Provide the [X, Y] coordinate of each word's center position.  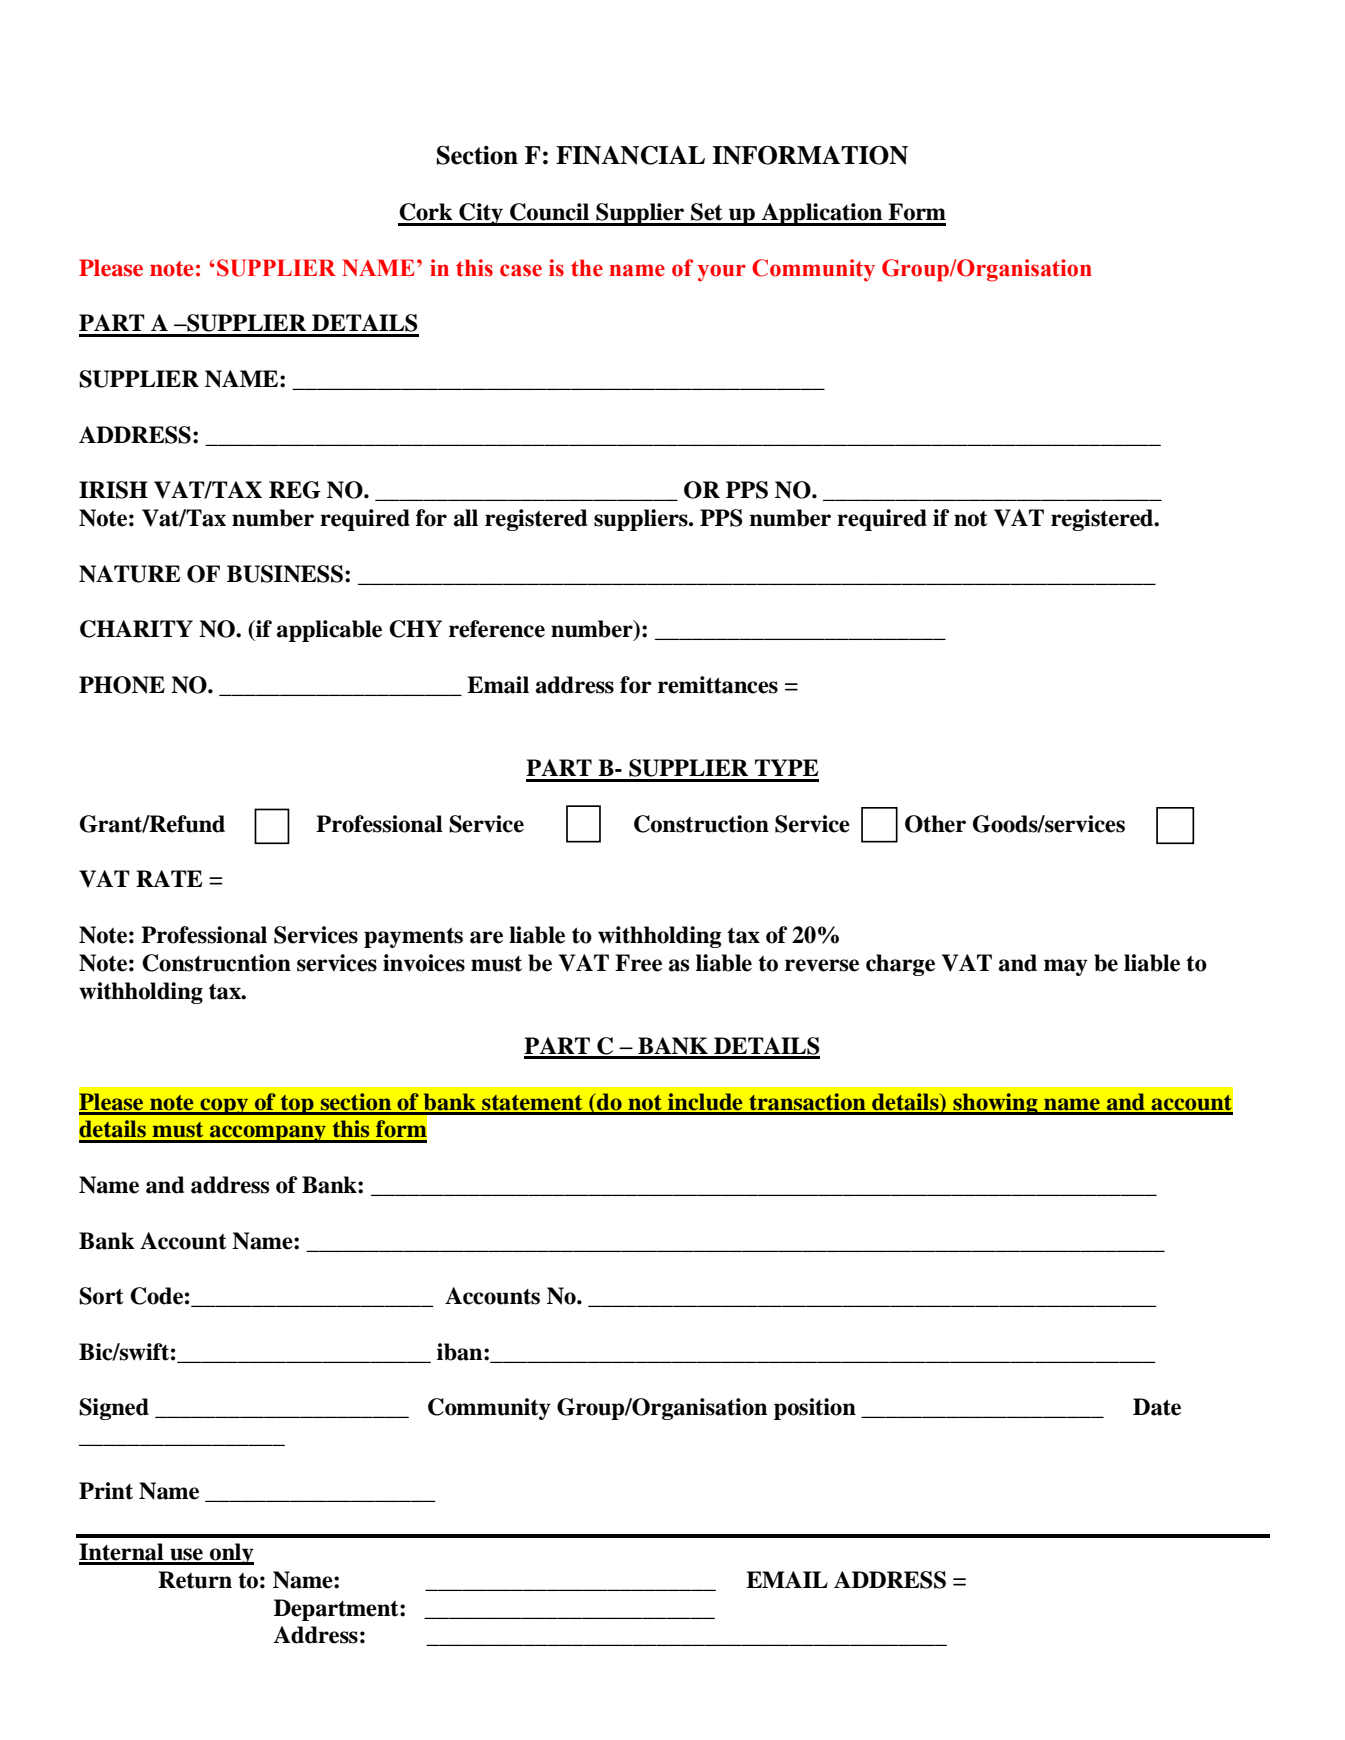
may [1066, 967]
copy [224, 1106]
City [481, 214]
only [231, 1554]
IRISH [113, 490]
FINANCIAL [630, 155]
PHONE [122, 685]
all [466, 518]
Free [638, 963]
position [815, 1409]
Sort [101, 1296]
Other [935, 824]
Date [1157, 1407]
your [721, 273]
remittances [718, 685]
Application [822, 214]
